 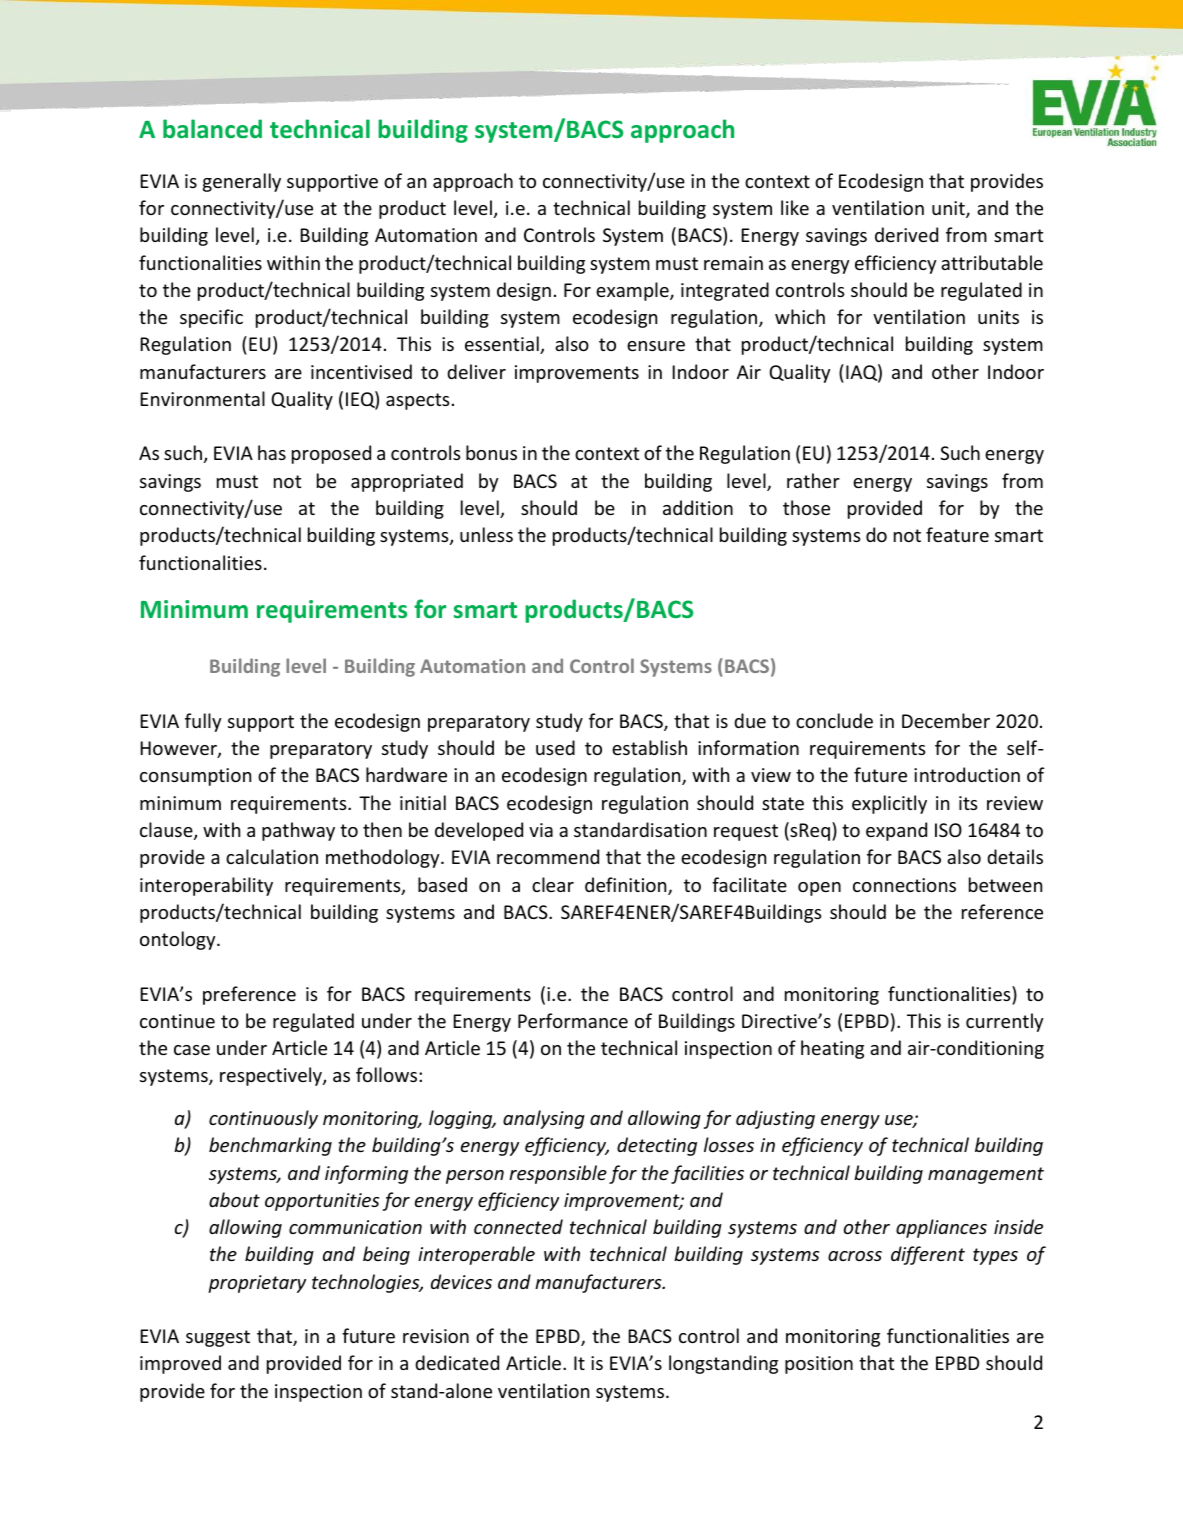 I want to click on connections, so click(x=904, y=885).
